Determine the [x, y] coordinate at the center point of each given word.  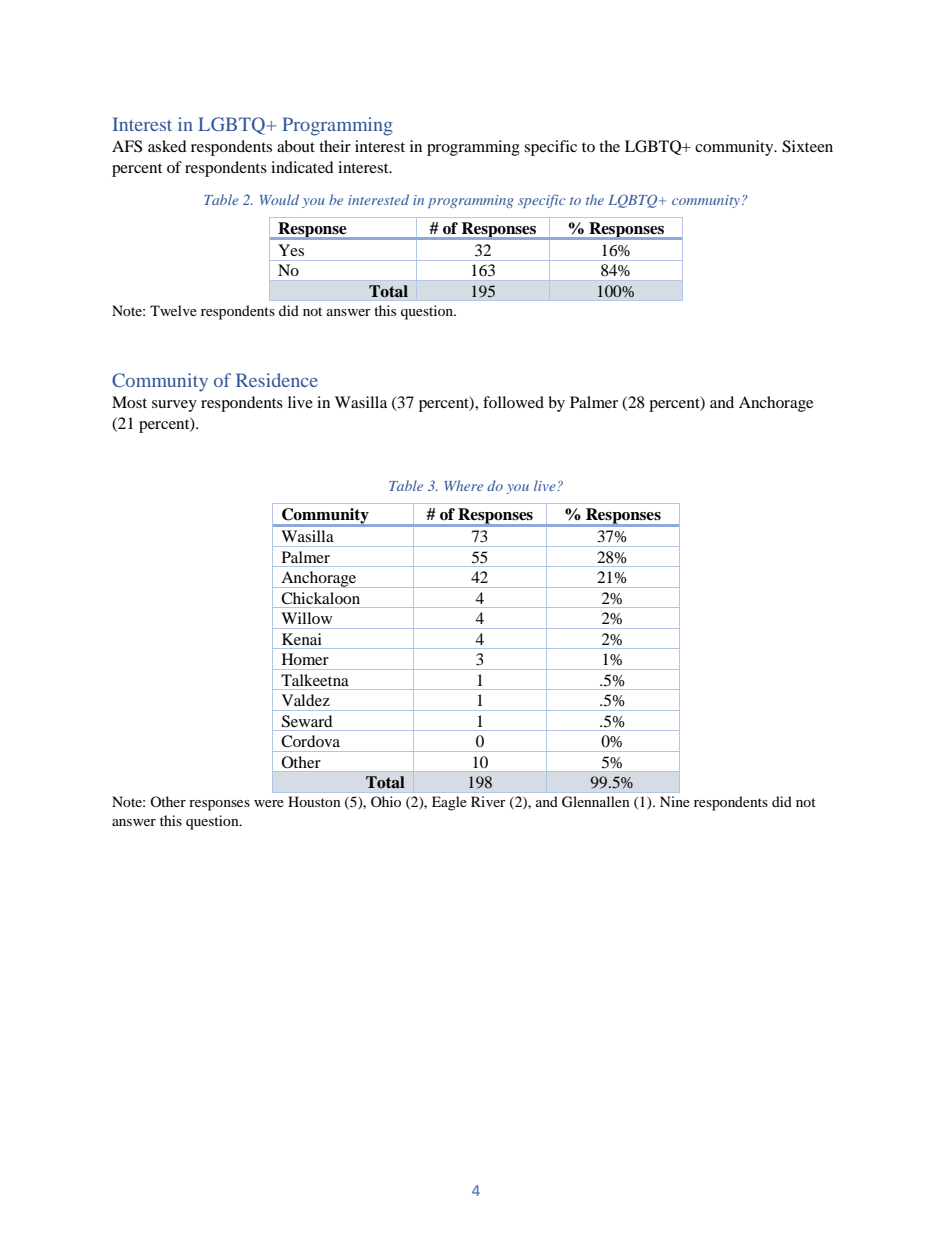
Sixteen [807, 146]
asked [167, 146]
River [488, 801]
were [269, 803]
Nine [675, 801]
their [335, 146]
